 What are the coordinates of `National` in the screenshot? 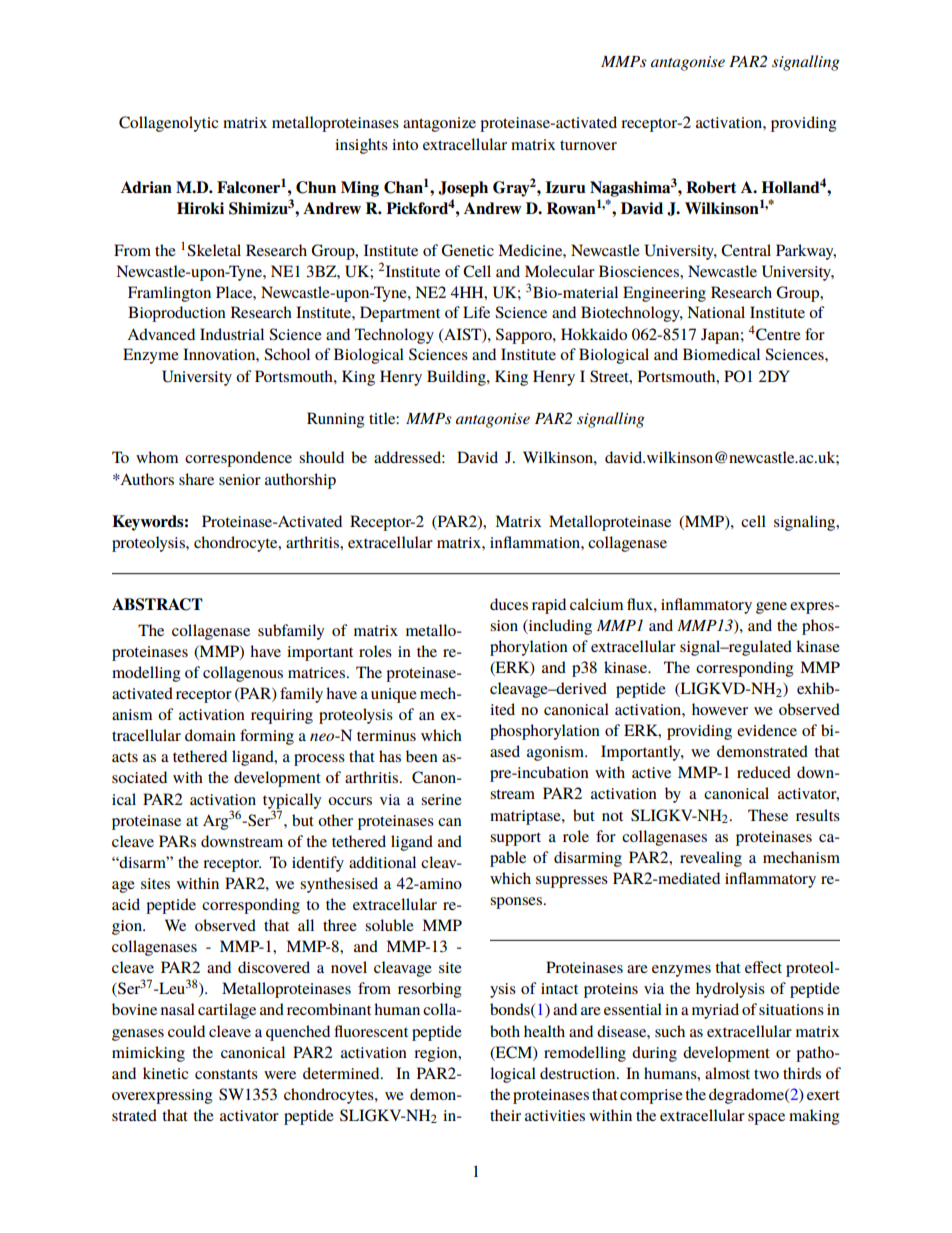 It's located at (716, 312).
